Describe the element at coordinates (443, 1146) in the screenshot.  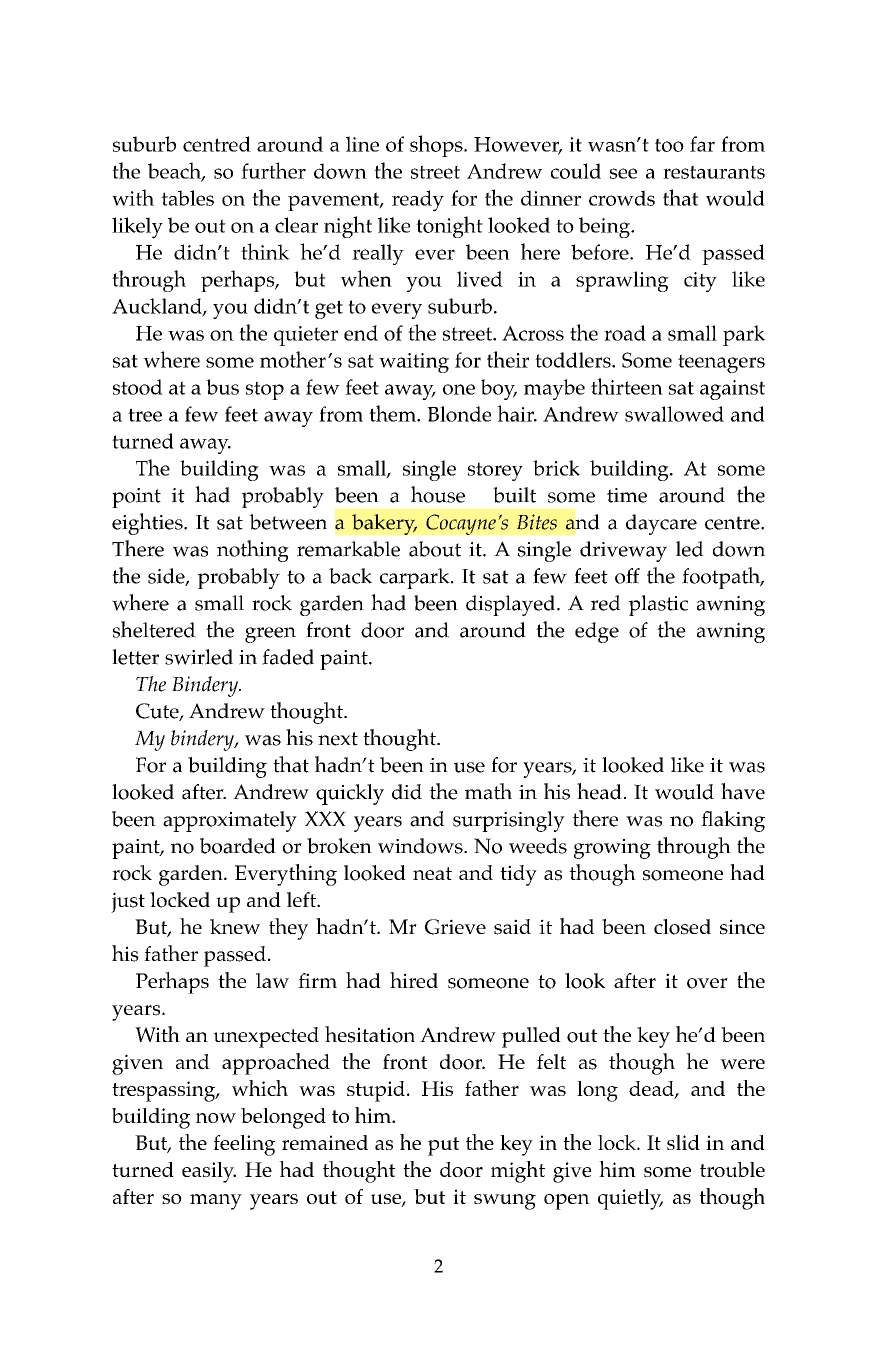
I see `put` at that location.
